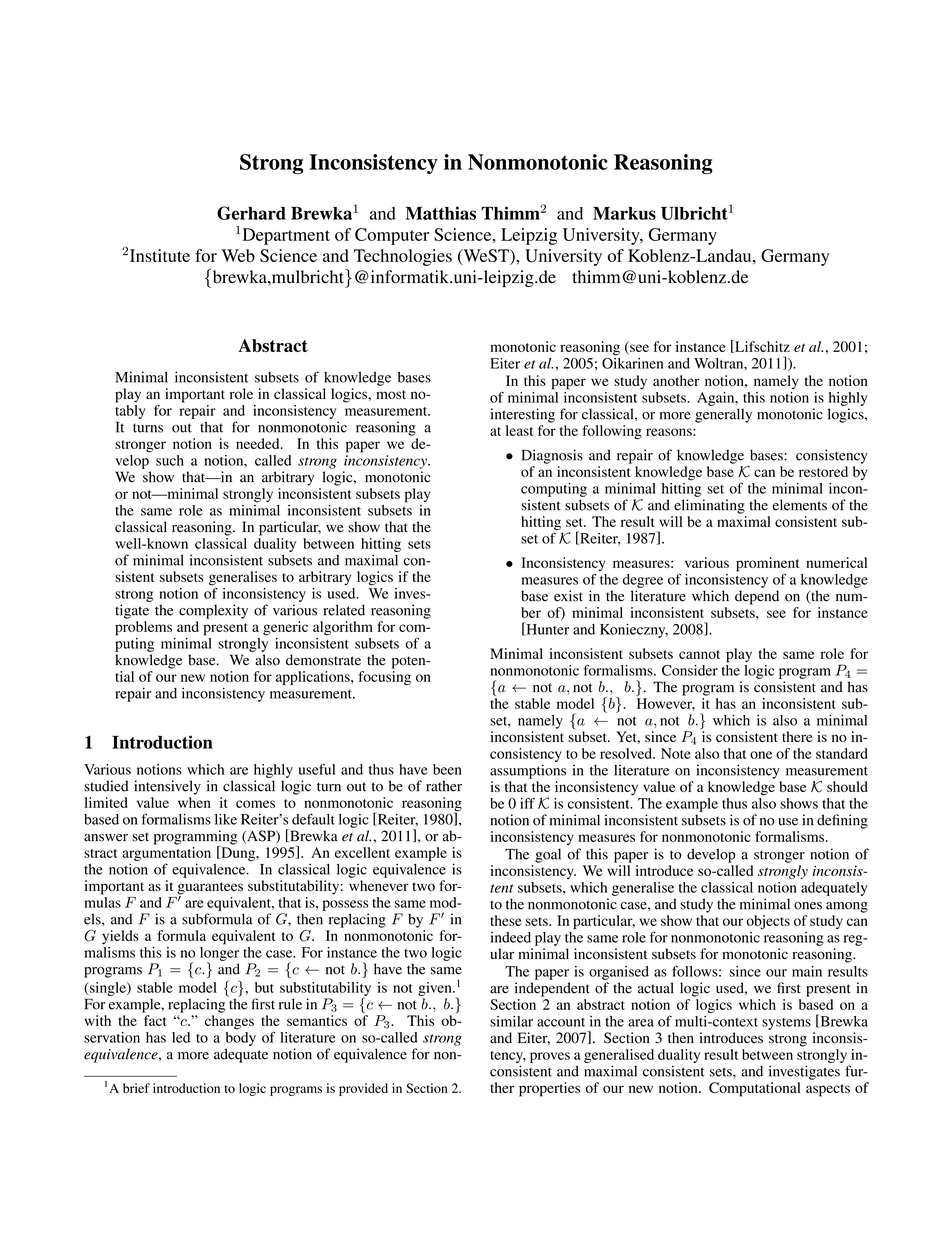 The height and width of the image is (1233, 952). I want to click on ones, so click(808, 906).
